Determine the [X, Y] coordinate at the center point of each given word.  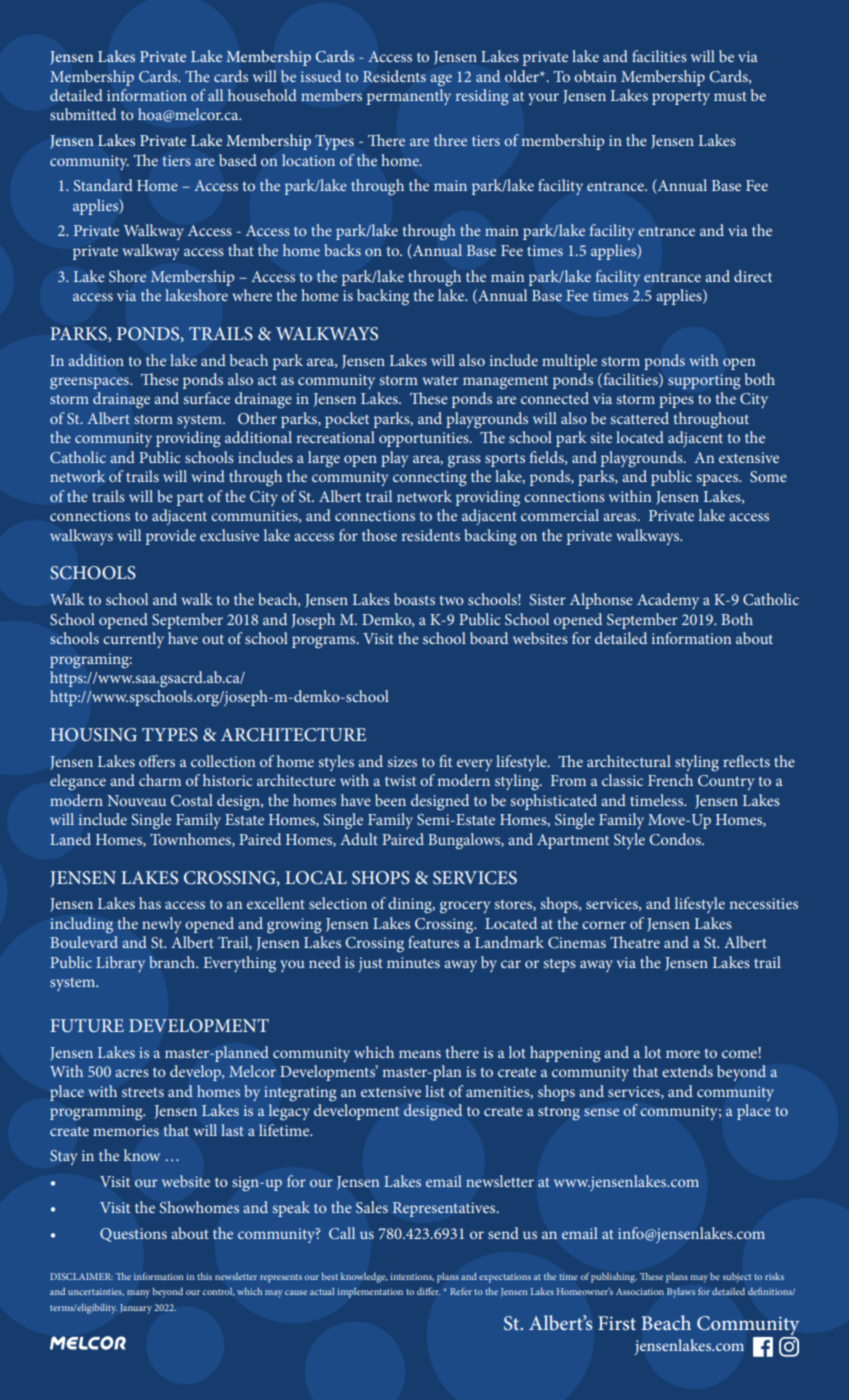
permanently [409, 97]
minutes [413, 962]
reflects [746, 761]
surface [206, 398]
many [138, 1294]
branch [173, 962]
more [683, 1054]
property [681, 98]
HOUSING [93, 735]
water [440, 380]
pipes [676, 400]
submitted [83, 114]
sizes [402, 761]
